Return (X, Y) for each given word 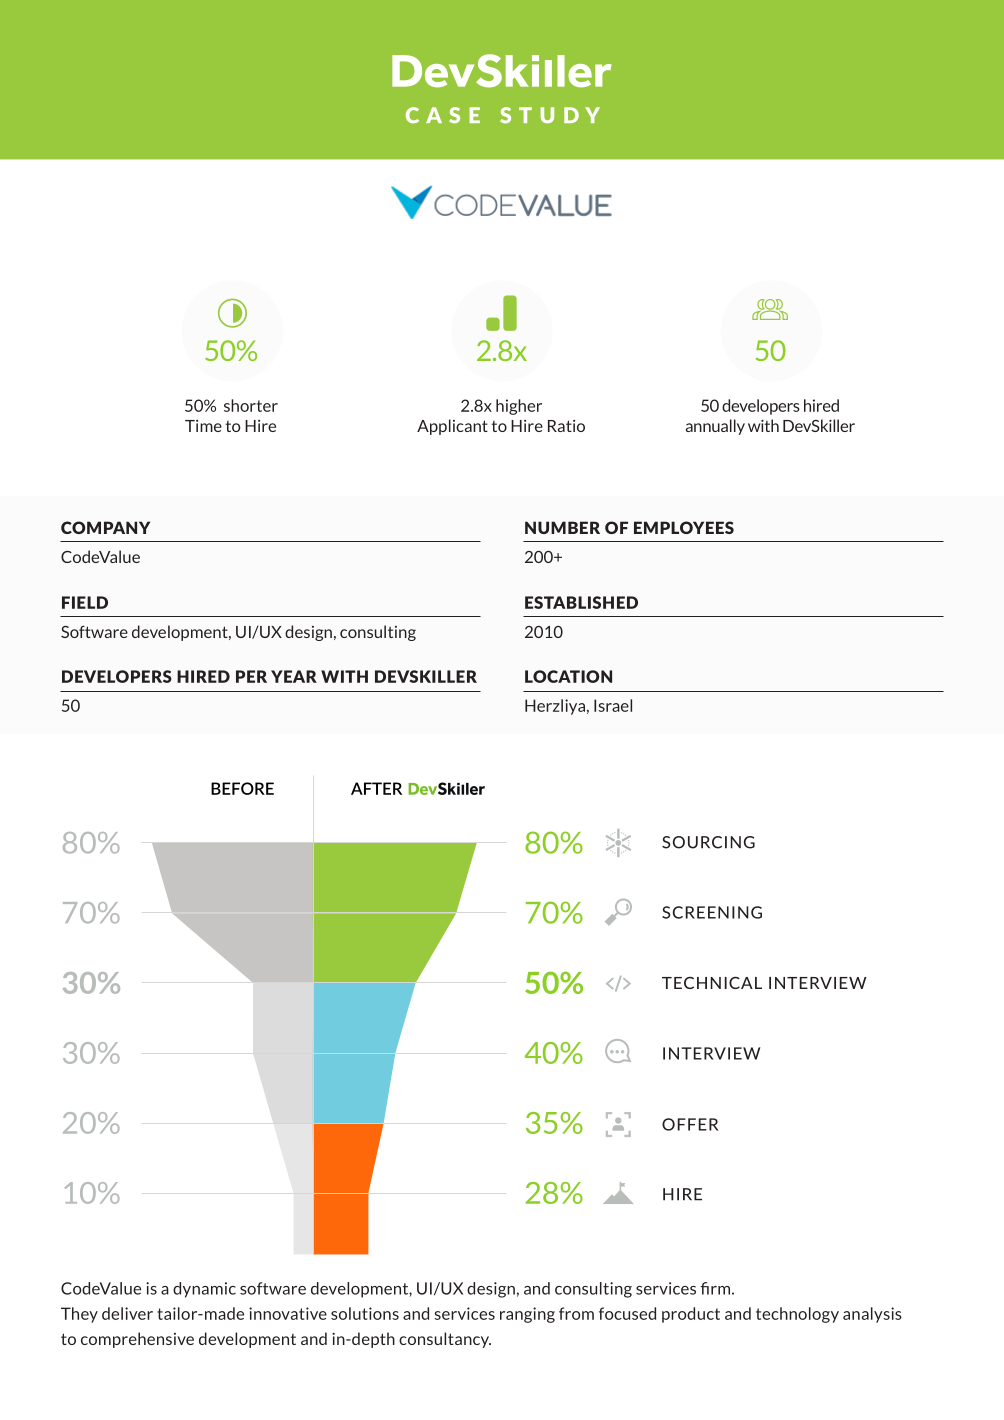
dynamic (204, 1290)
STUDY (550, 115)
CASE (443, 115)
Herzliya (555, 707)
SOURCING (708, 842)
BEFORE (242, 788)
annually (715, 427)
